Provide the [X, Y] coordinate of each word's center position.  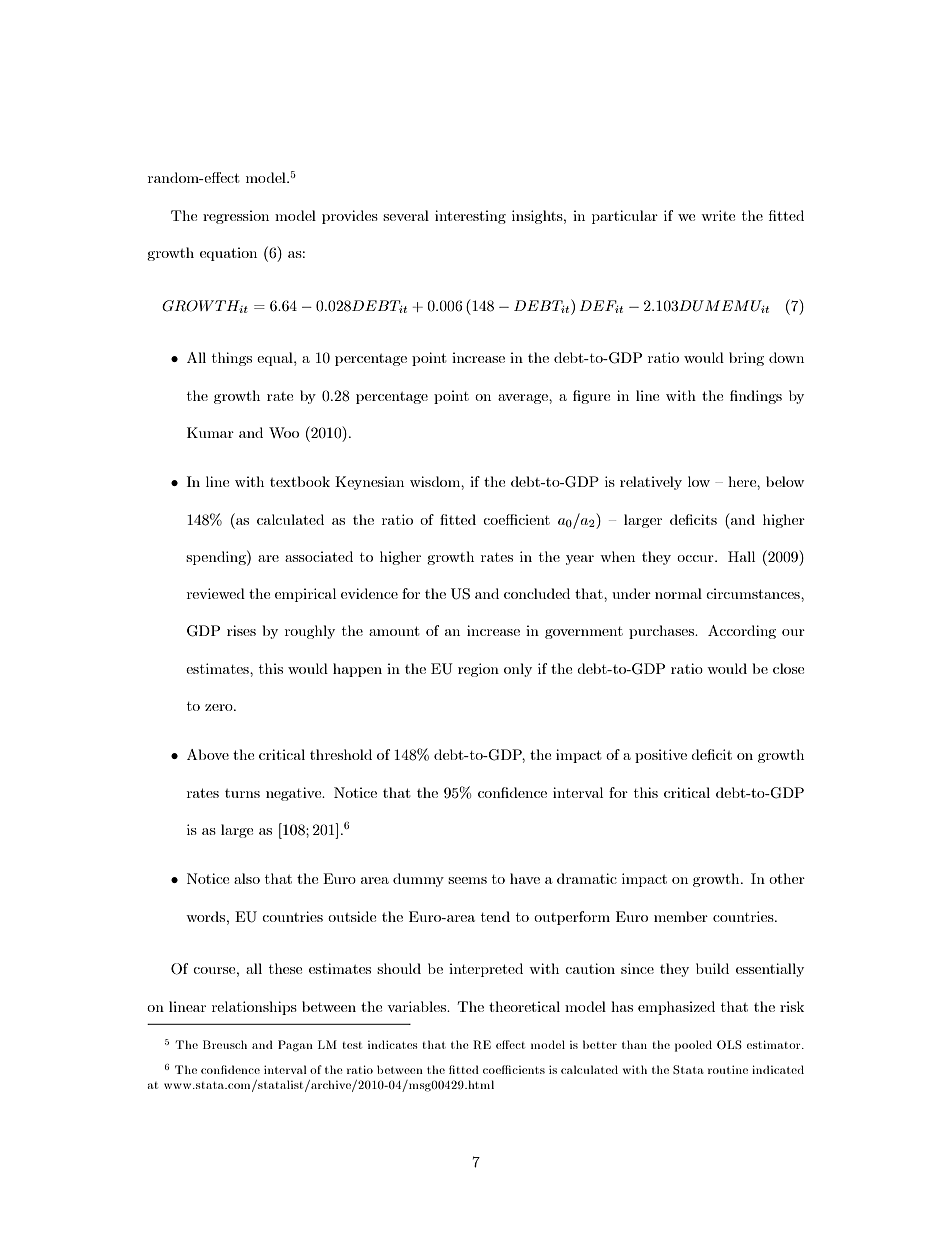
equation [228, 254]
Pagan [295, 1046]
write [718, 215]
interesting [470, 217]
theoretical [524, 1006]
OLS [729, 1044]
